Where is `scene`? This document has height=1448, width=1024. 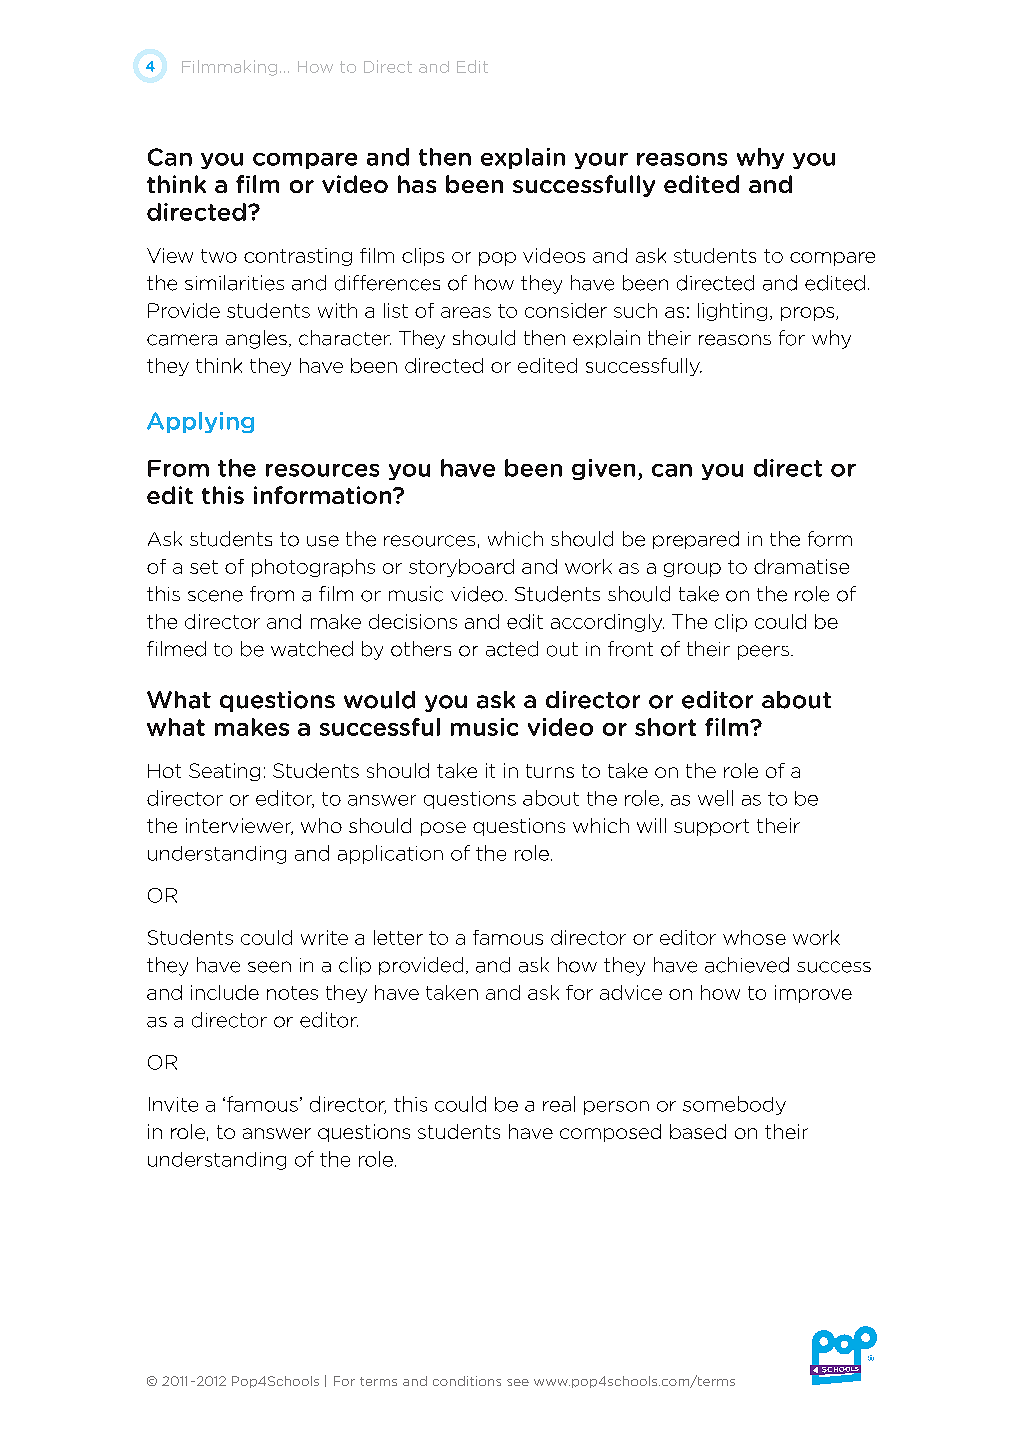 scene is located at coordinates (215, 596).
